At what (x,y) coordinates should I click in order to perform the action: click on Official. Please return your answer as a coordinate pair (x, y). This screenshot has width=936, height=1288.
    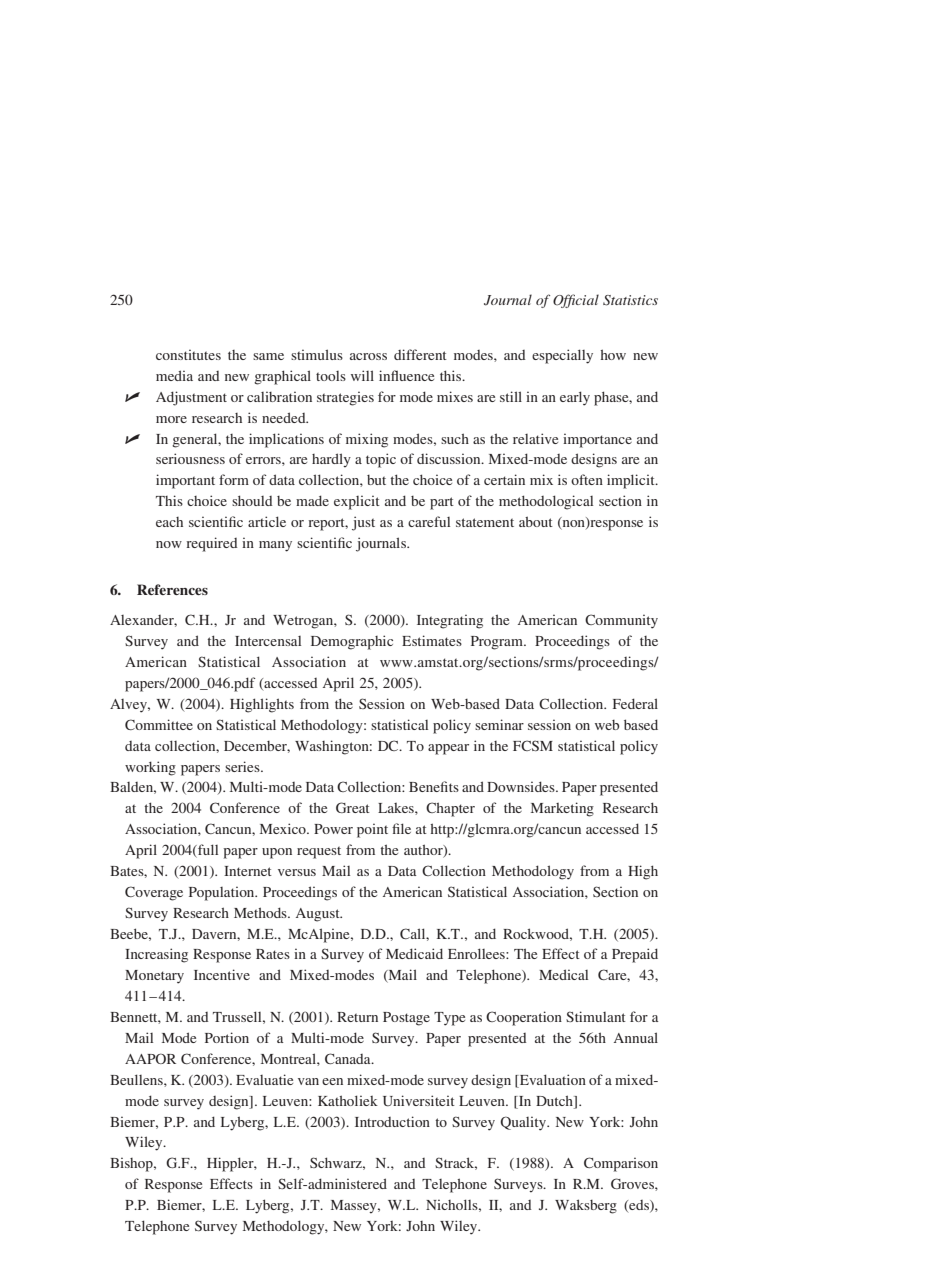
    Looking at the image, I should click on (576, 301).
